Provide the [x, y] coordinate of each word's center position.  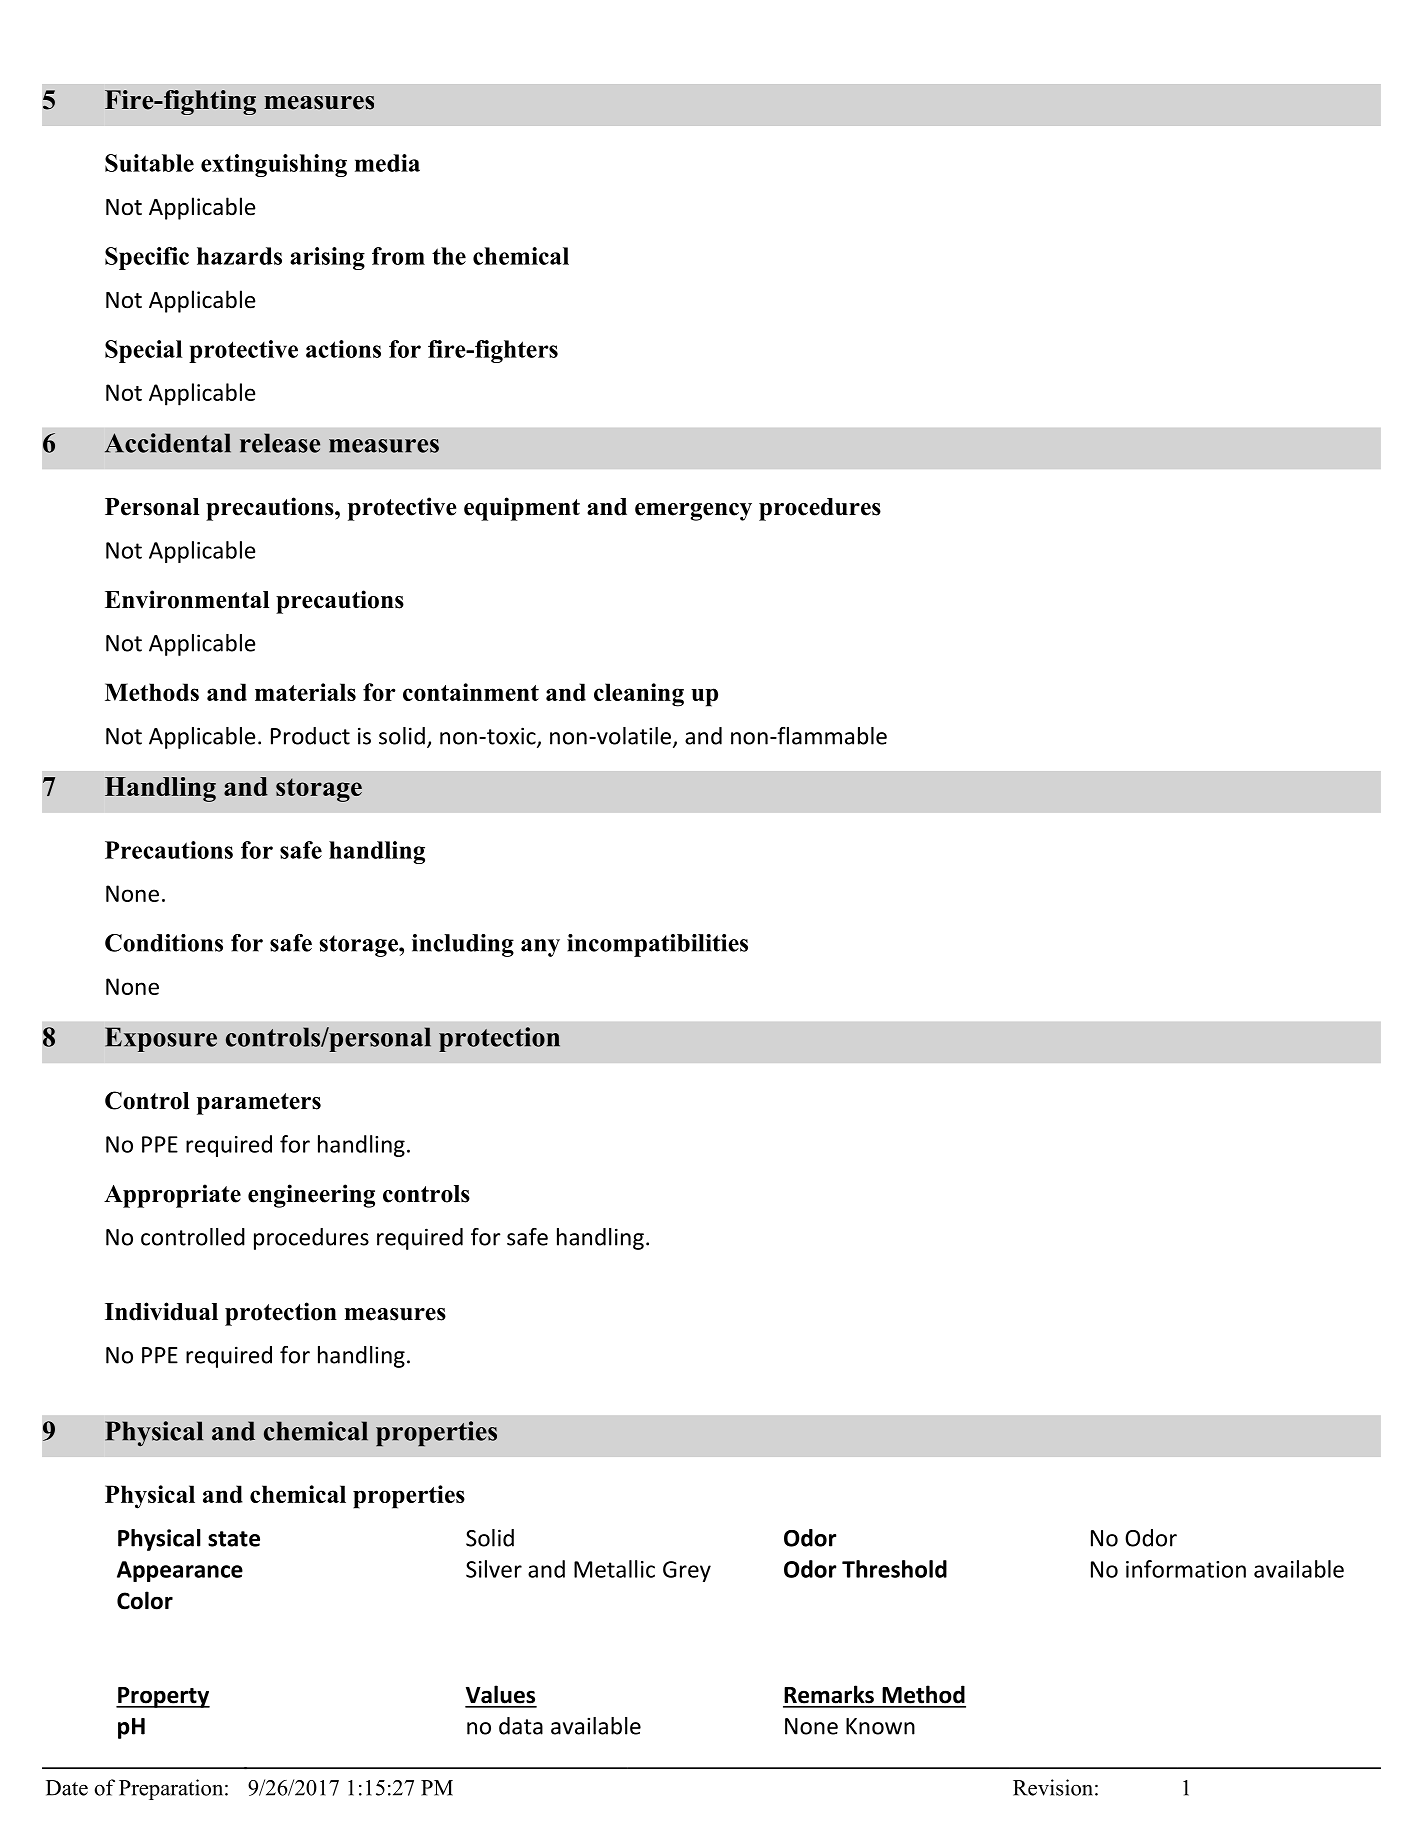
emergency [693, 512]
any [540, 948]
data [521, 1726]
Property [163, 1697]
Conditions [164, 943]
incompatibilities [657, 945]
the [449, 256]
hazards [239, 256]
